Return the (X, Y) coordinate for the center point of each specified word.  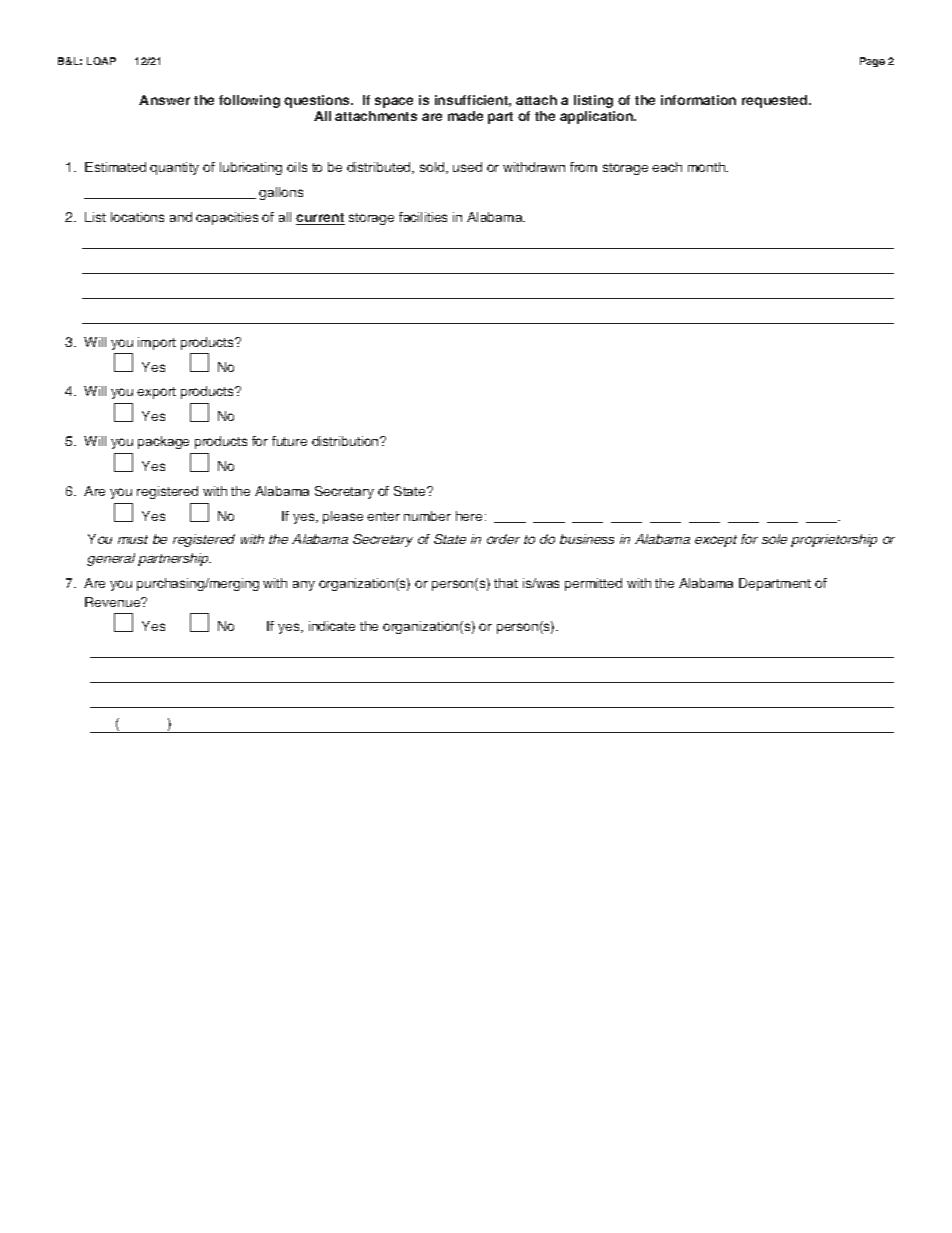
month (708, 167)
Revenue (114, 602)
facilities (423, 217)
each (667, 167)
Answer (164, 100)
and (181, 217)
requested (776, 101)
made (465, 116)
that (506, 583)
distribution (346, 441)
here (469, 516)
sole (774, 539)
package (163, 442)
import (157, 343)
